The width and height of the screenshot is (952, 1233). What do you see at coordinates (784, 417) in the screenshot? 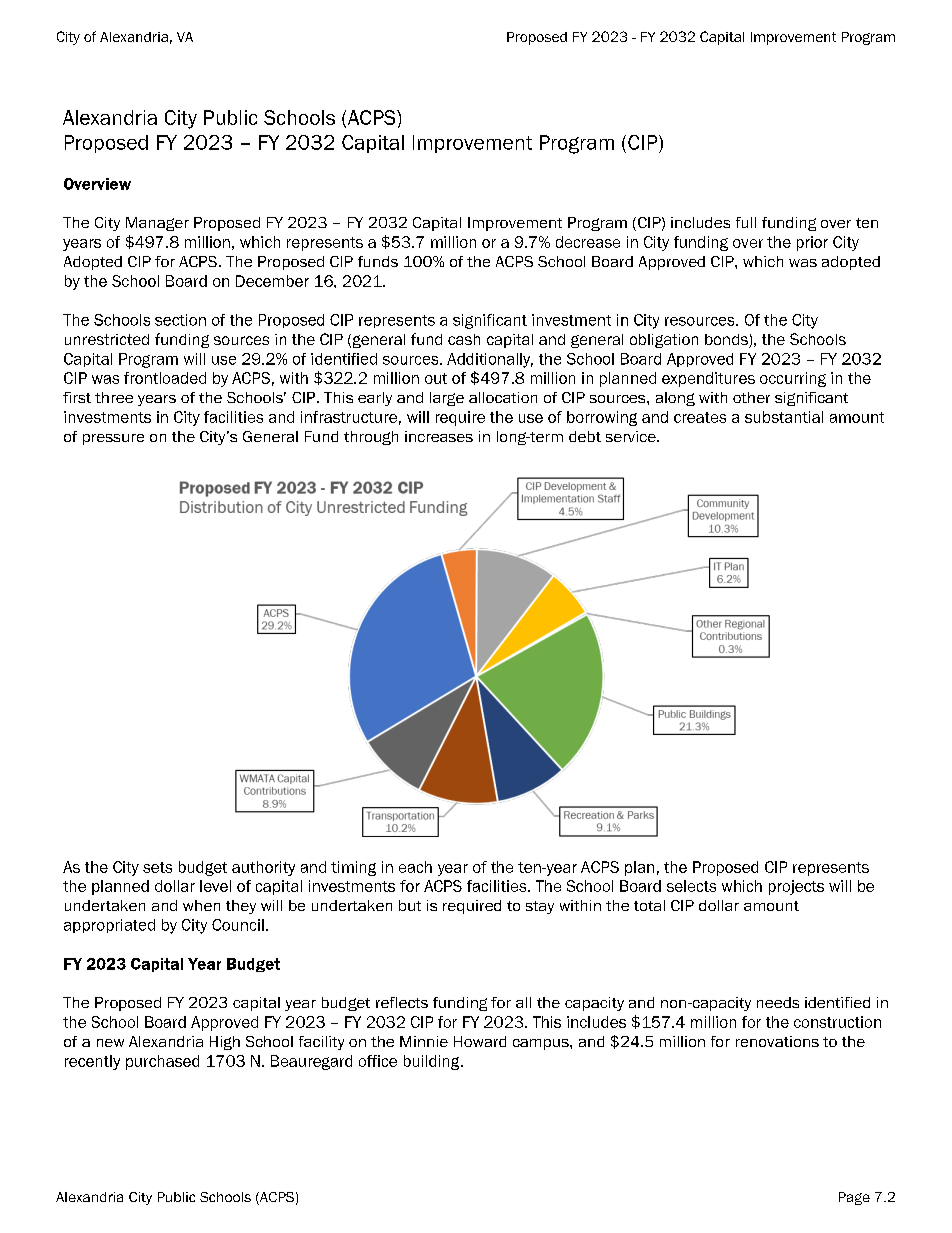
I see `substantial` at bounding box center [784, 417].
